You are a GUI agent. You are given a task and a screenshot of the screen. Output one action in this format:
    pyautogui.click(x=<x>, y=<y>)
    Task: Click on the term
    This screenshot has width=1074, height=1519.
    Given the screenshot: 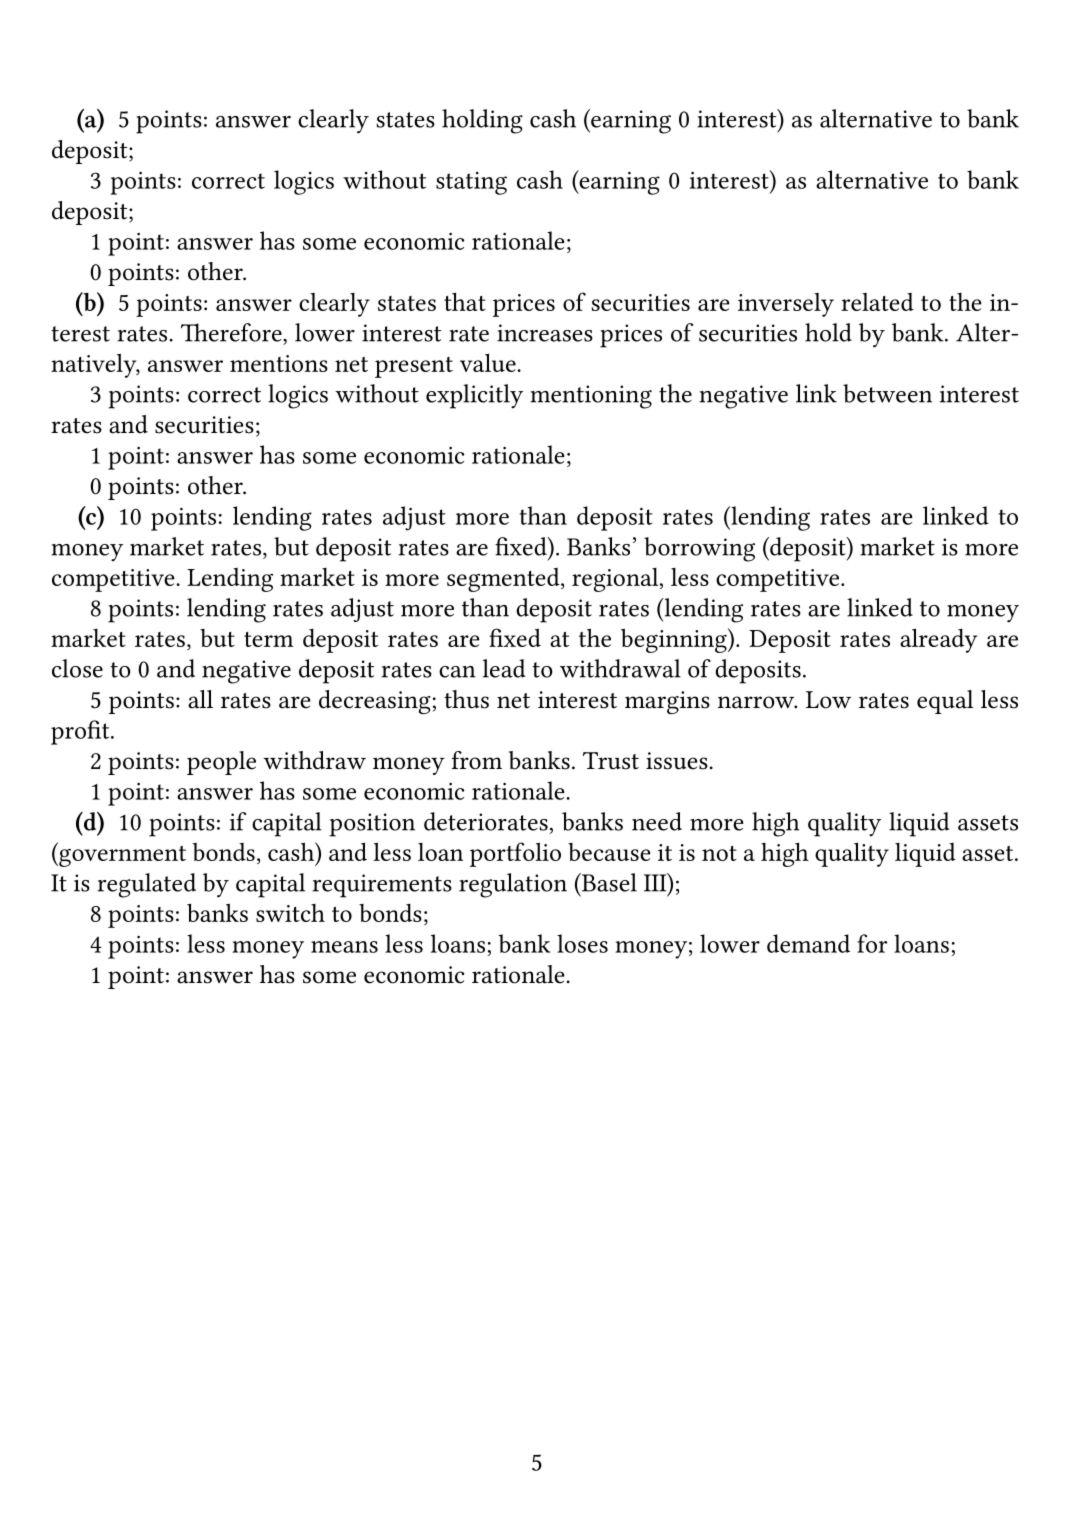 What is the action you would take?
    pyautogui.click(x=268, y=639)
